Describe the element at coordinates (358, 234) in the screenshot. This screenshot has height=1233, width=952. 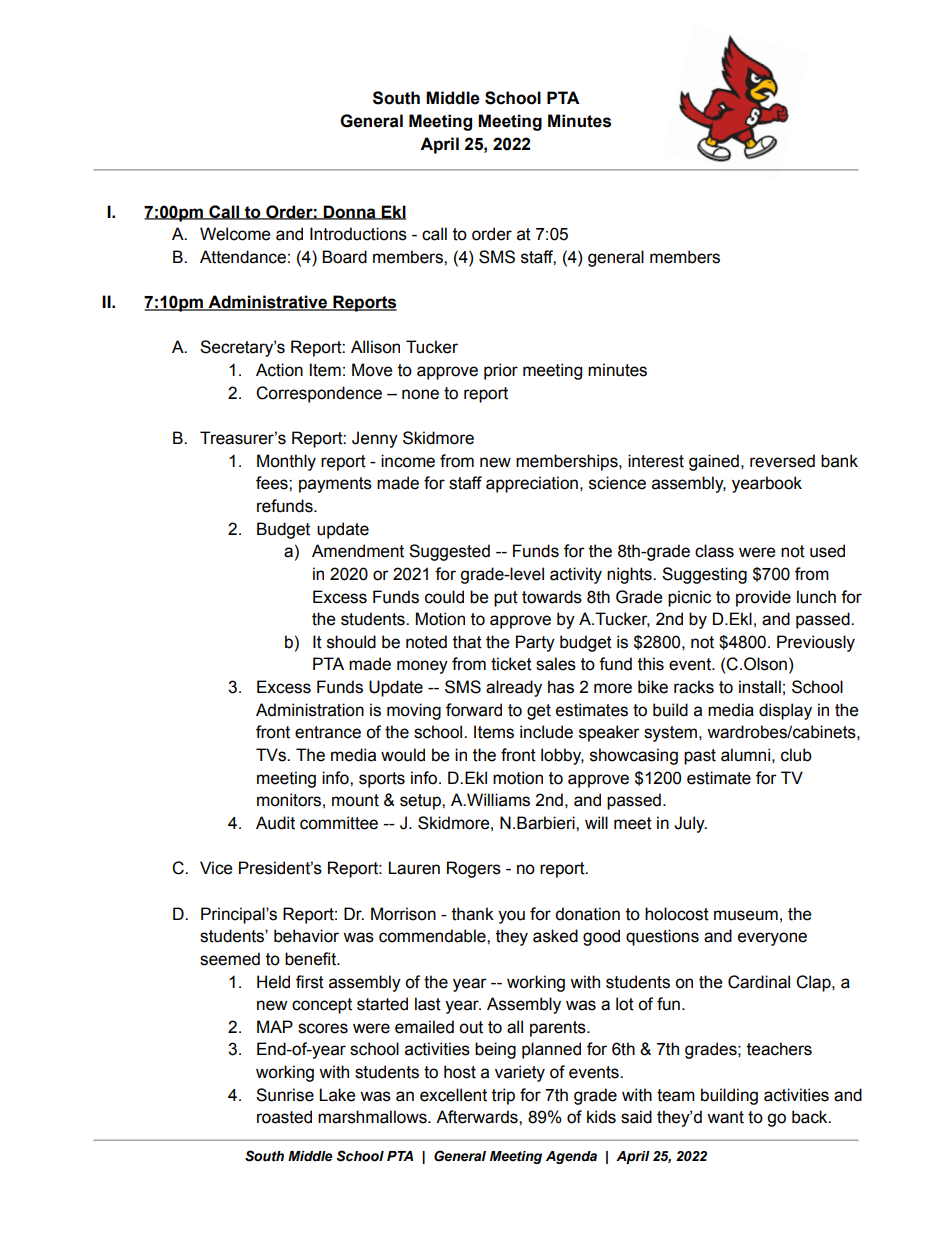
I see `Introductions` at that location.
